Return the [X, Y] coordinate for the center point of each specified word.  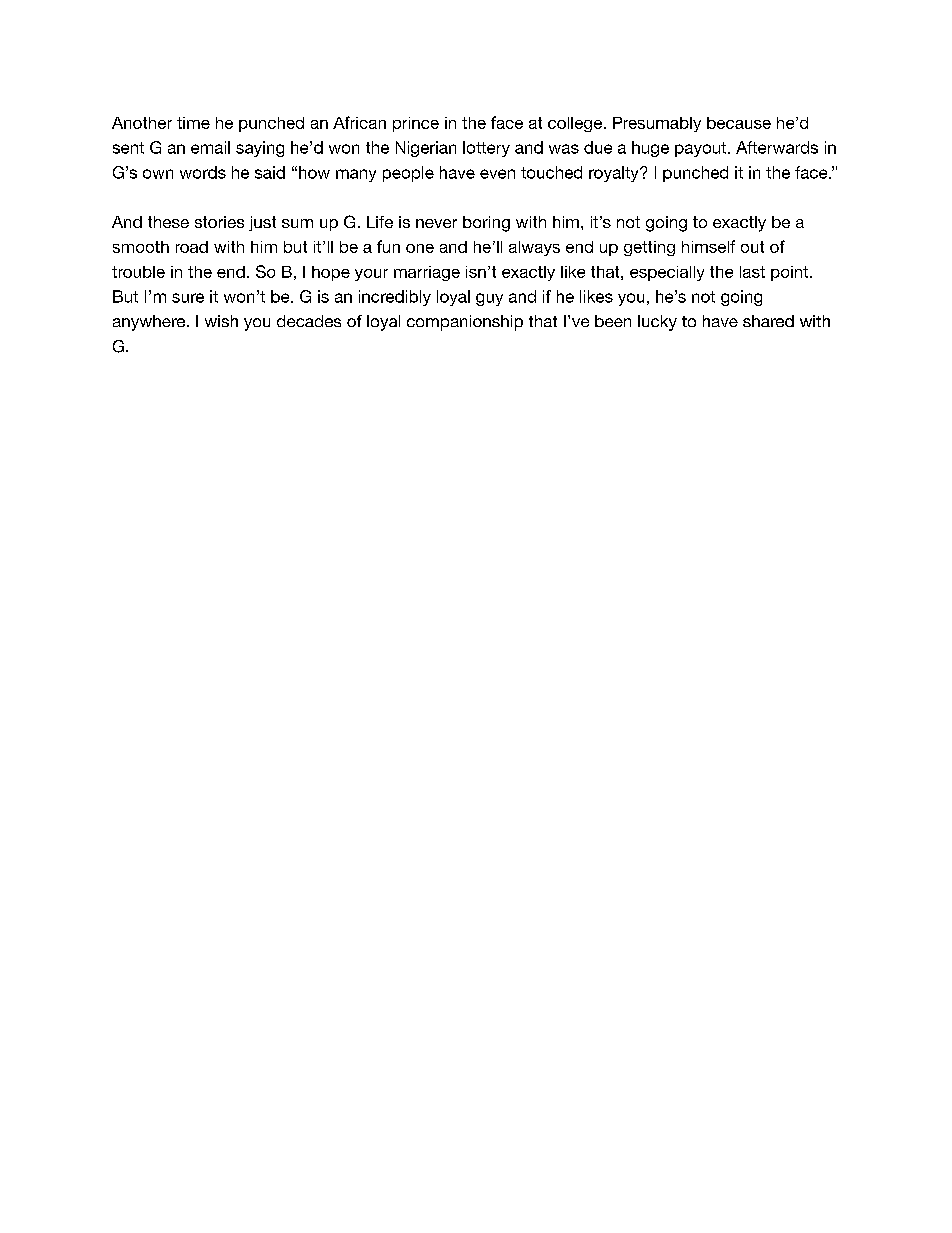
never [436, 223]
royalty [615, 174]
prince [416, 124]
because [739, 123]
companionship [465, 323]
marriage [427, 273]
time [193, 123]
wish [221, 321]
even [497, 174]
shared [768, 321]
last [752, 272]
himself [708, 246]
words [203, 172]
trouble [138, 272]
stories [219, 222]
